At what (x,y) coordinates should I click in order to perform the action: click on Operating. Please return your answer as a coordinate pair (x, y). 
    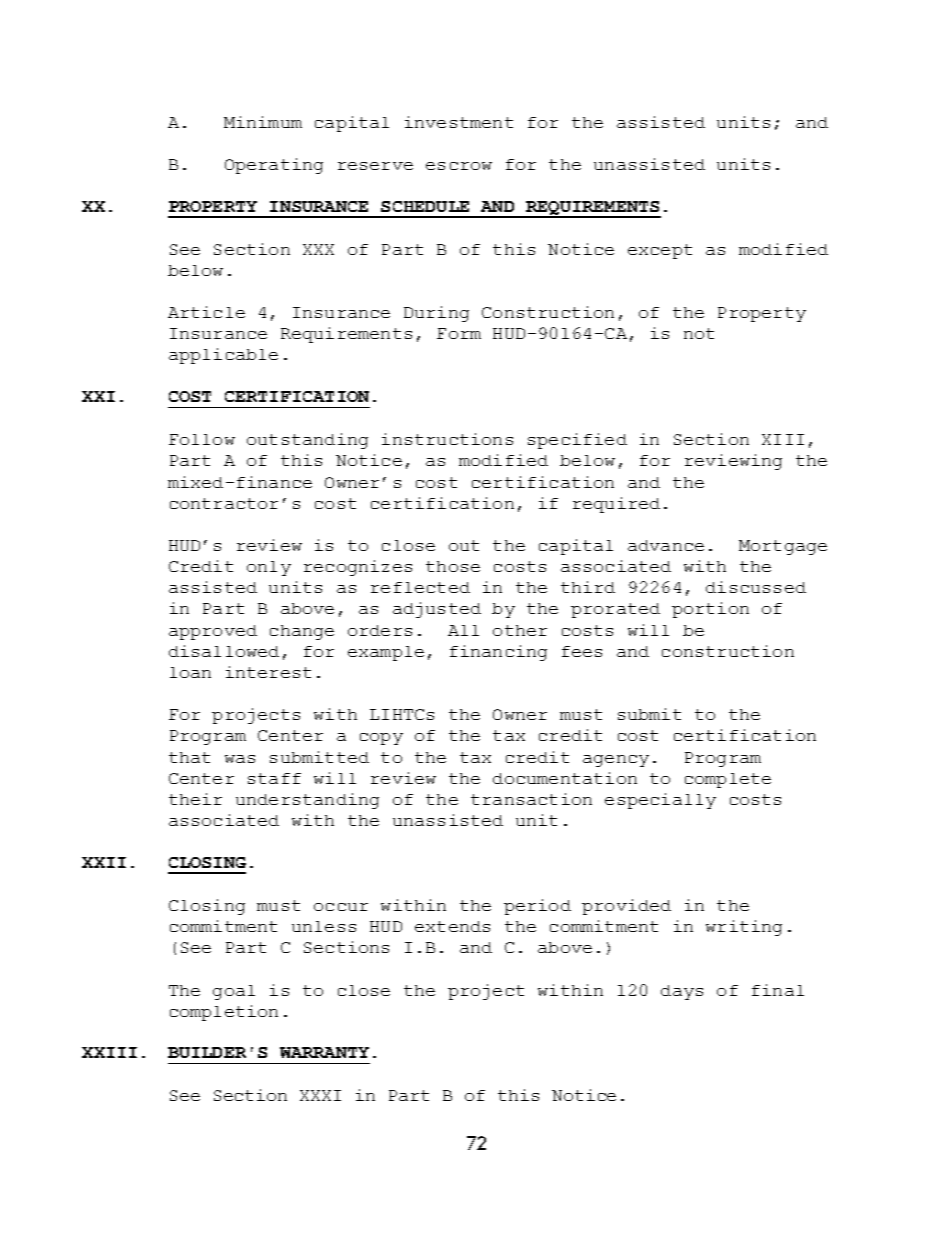
    Looking at the image, I should click on (274, 166).
